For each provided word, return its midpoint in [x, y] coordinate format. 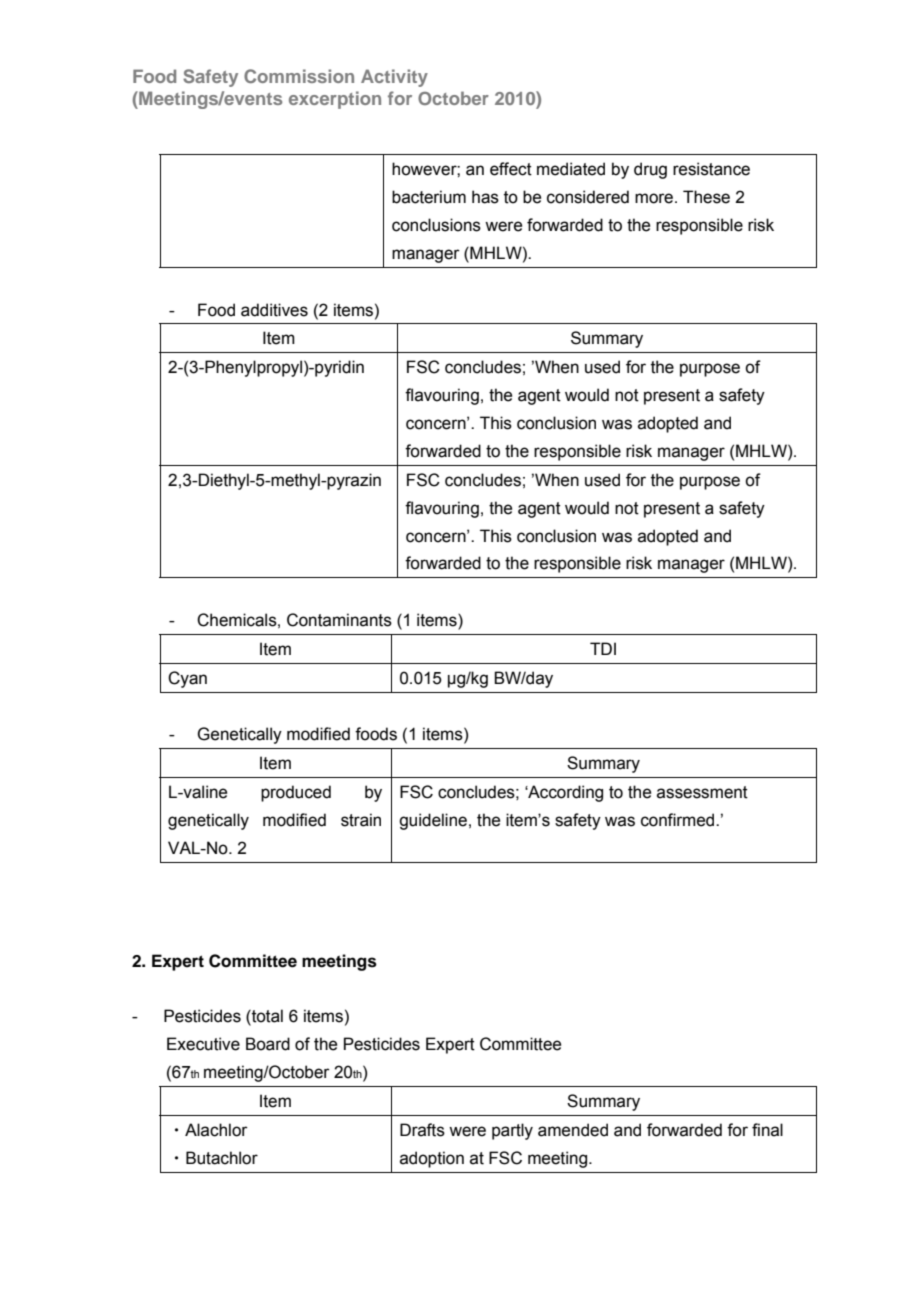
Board [268, 1044]
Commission [299, 76]
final [767, 1130]
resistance [711, 169]
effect [511, 169]
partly [512, 1131]
